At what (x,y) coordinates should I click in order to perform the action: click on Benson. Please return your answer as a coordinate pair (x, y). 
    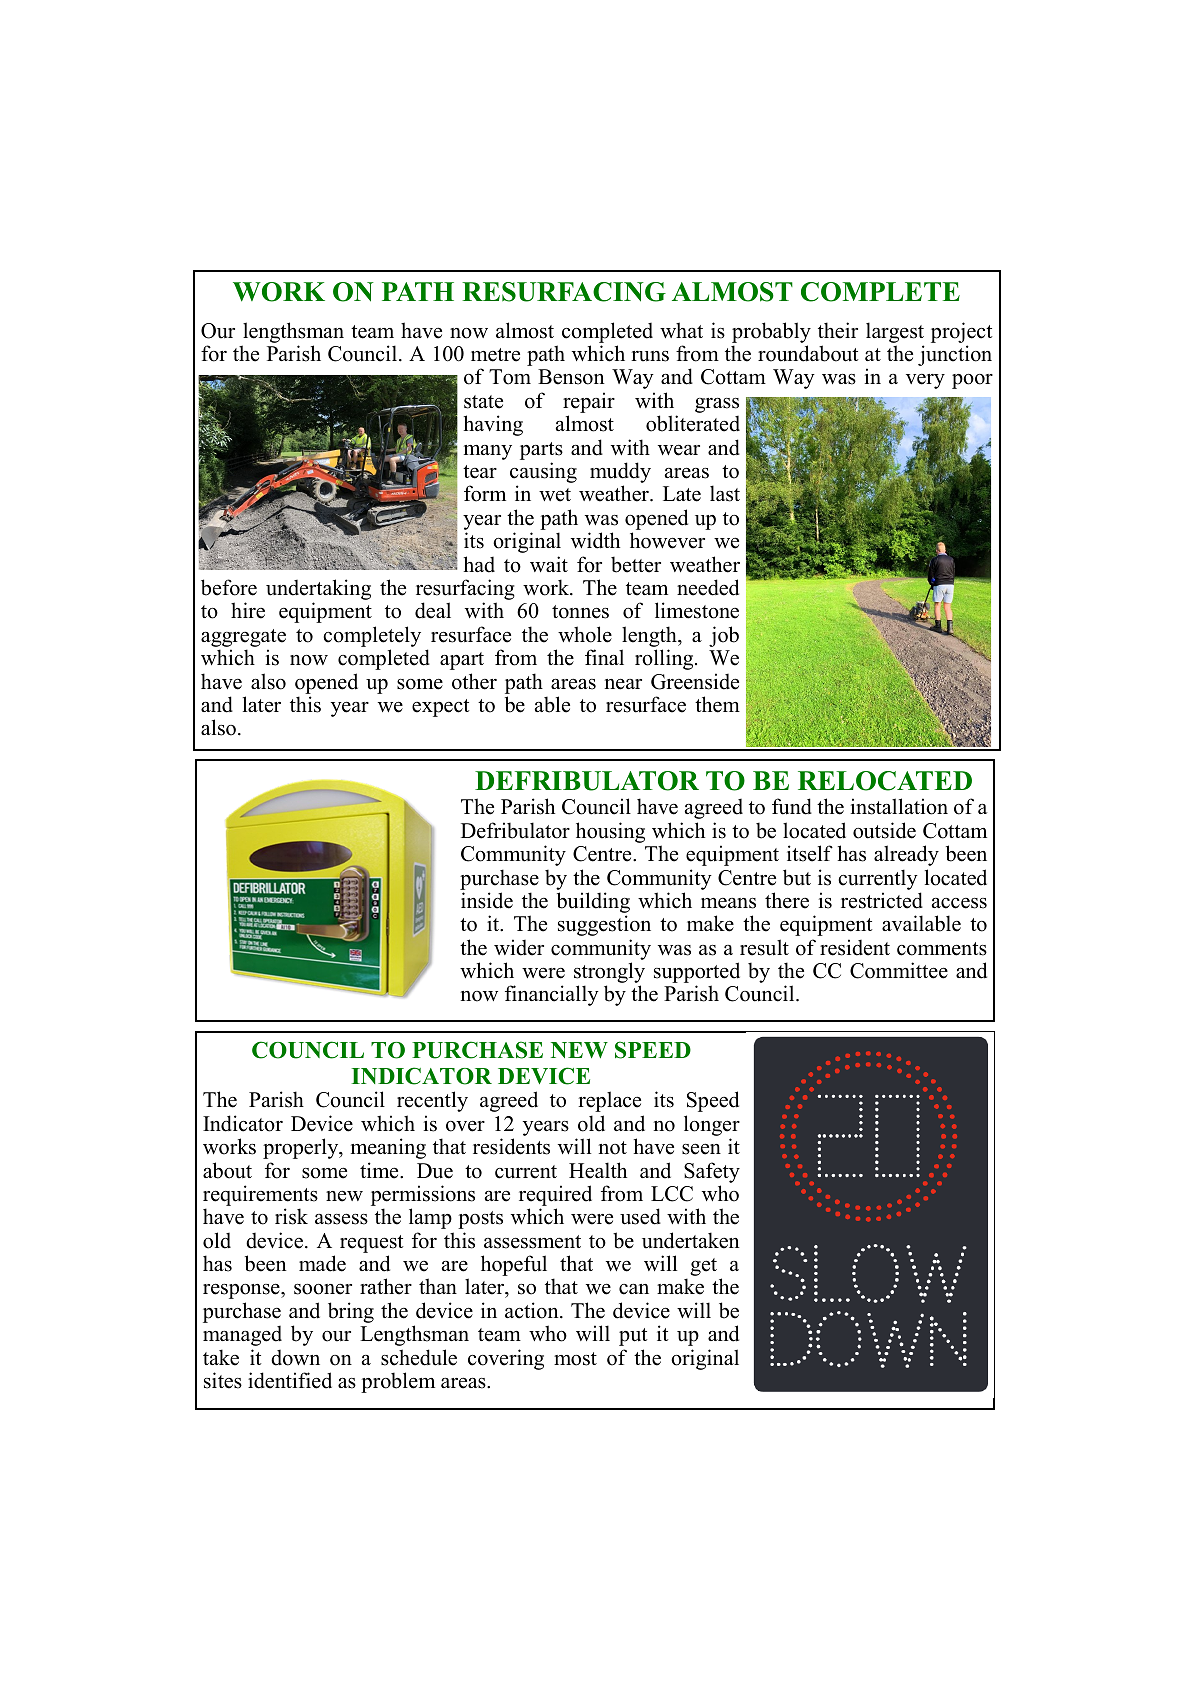
    Looking at the image, I should click on (571, 377).
